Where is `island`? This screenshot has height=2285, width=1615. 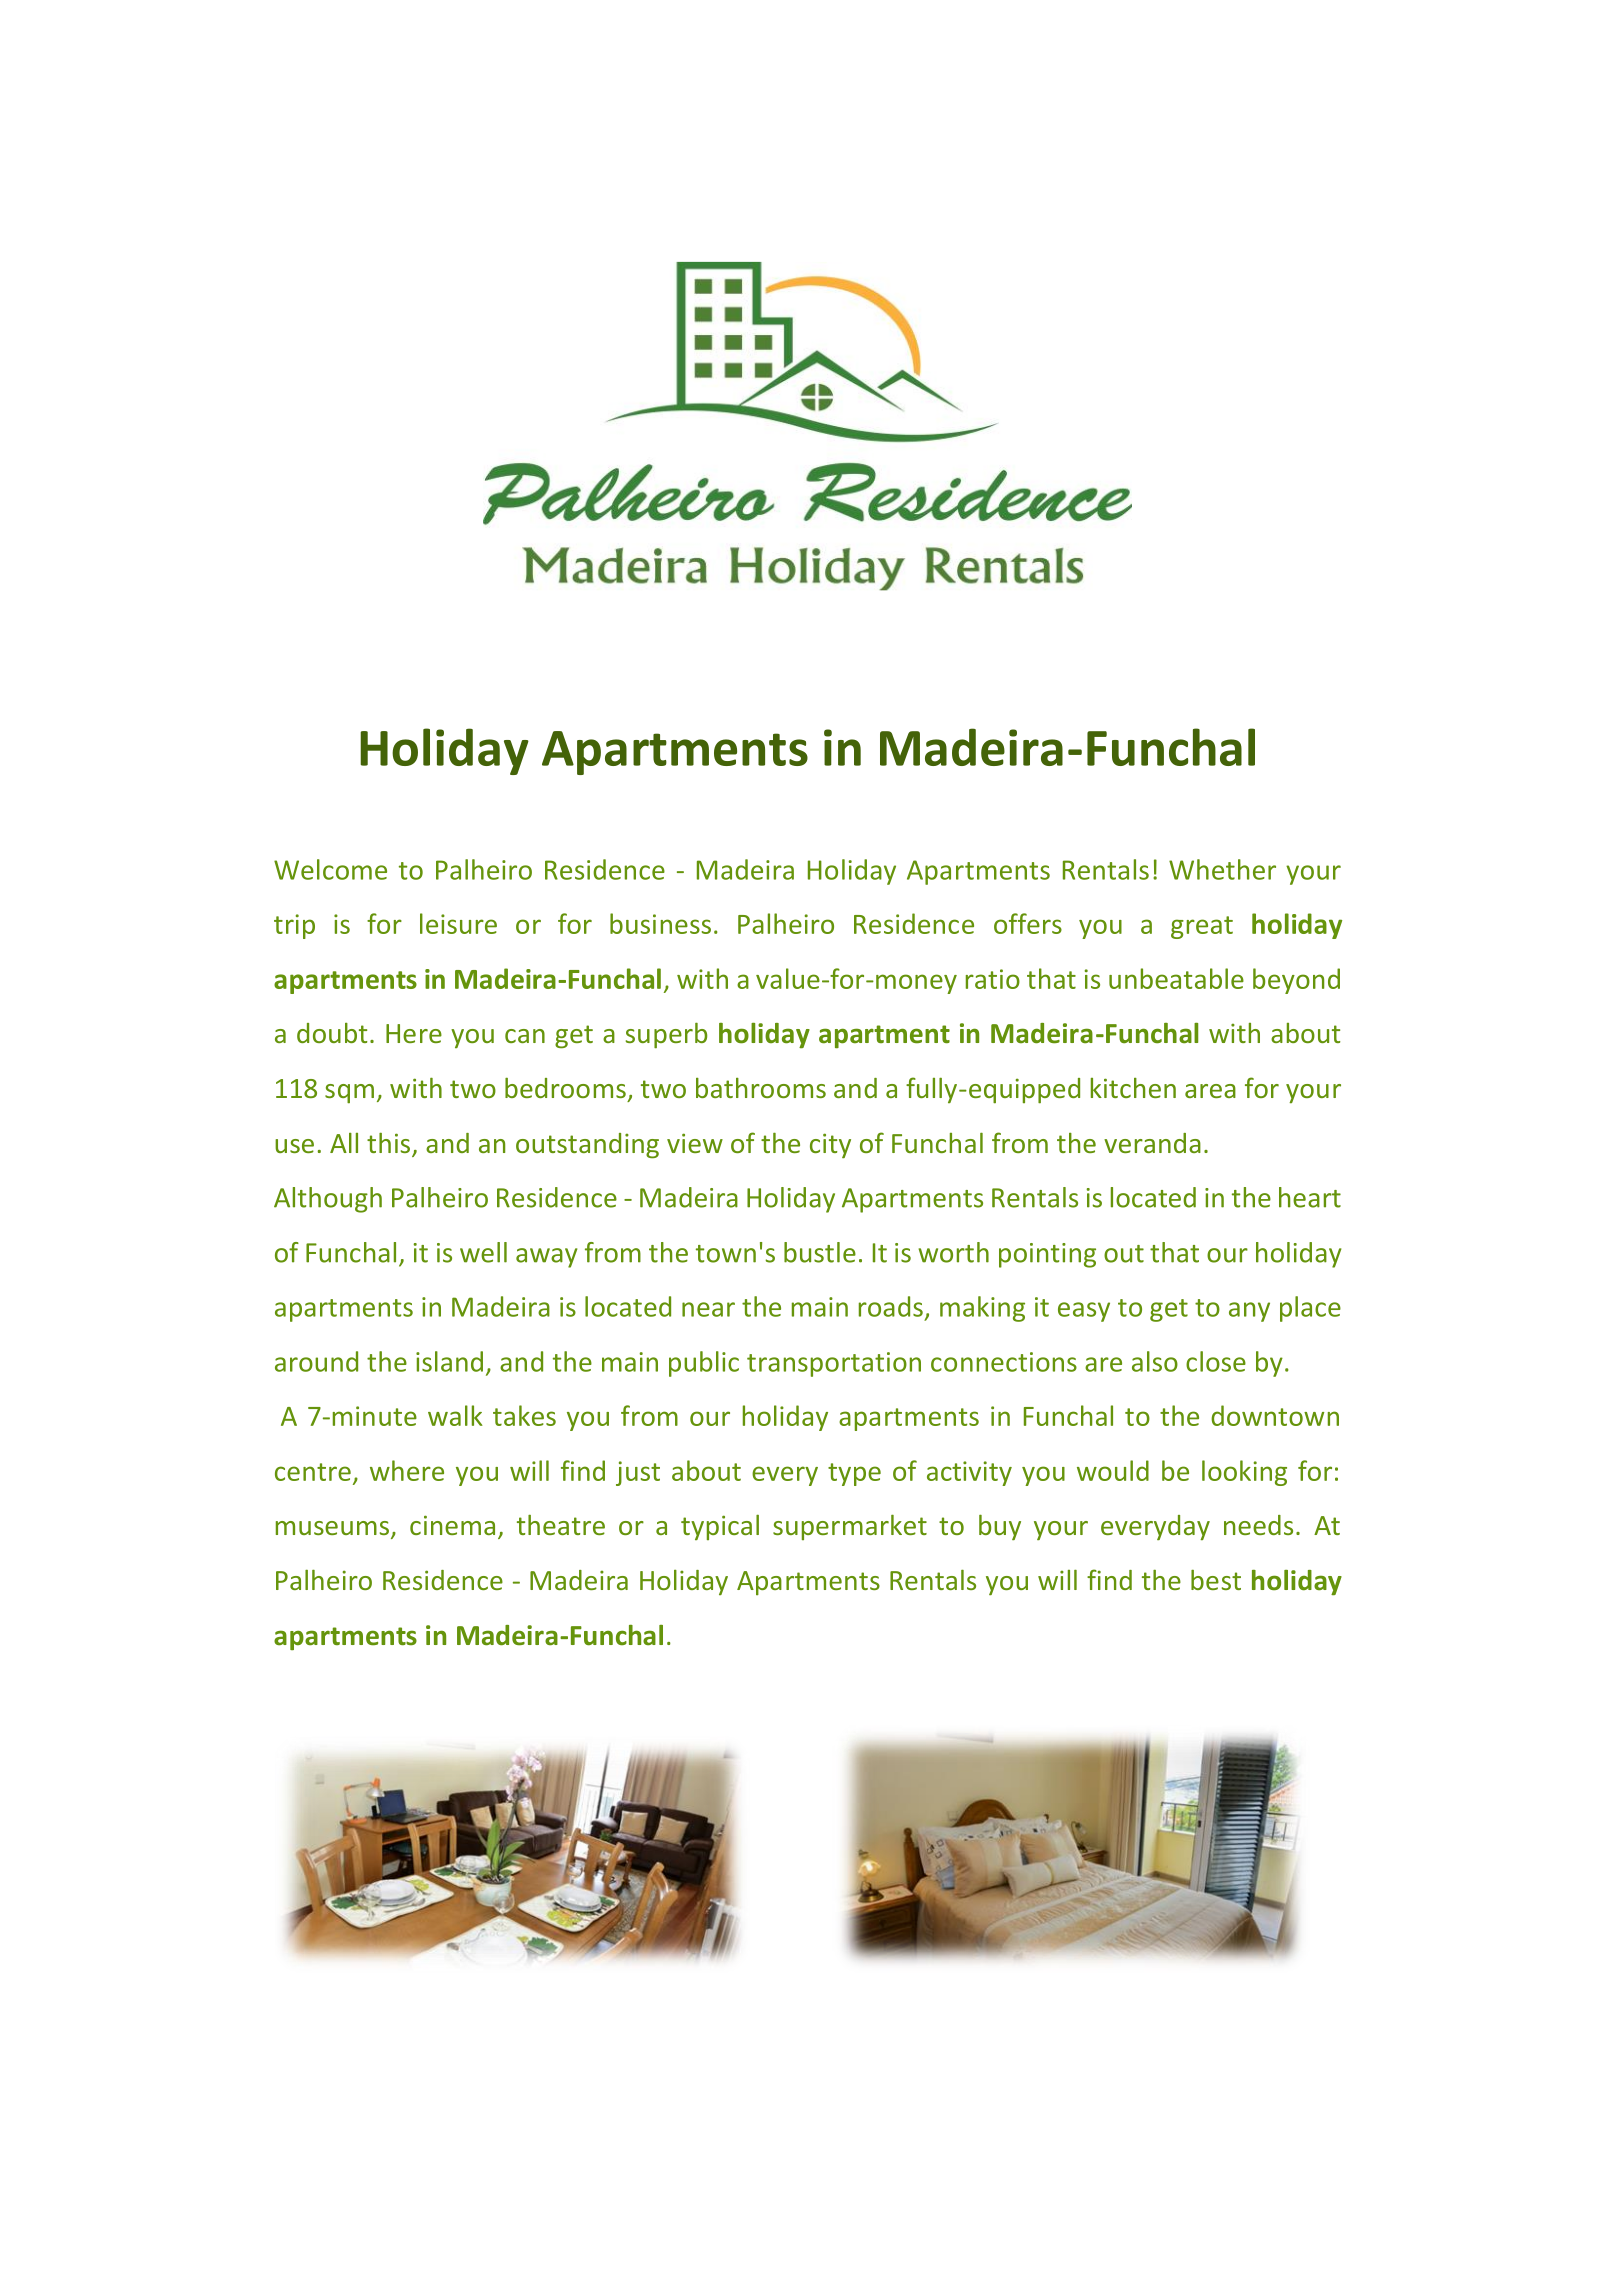 island is located at coordinates (449, 1361).
